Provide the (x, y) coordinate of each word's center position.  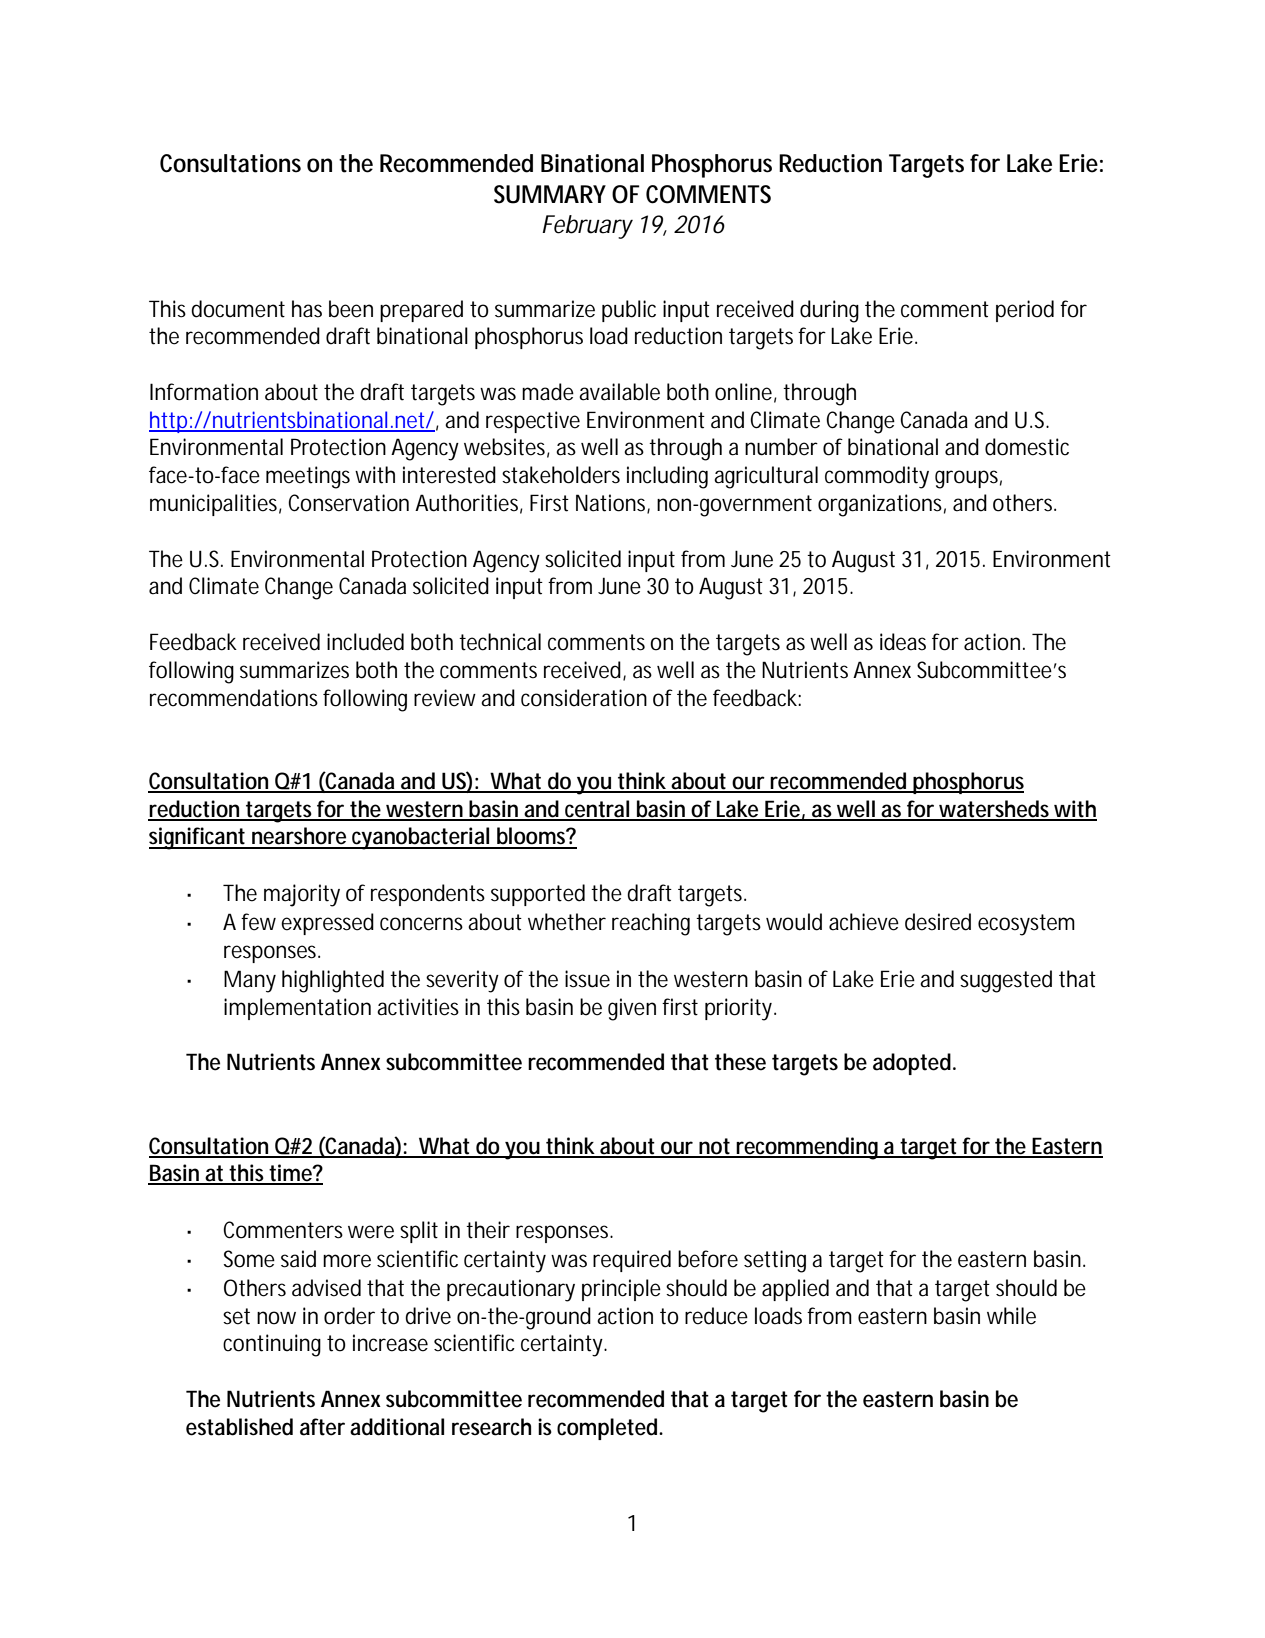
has (307, 309)
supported (538, 895)
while (1011, 1316)
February (587, 227)
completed (607, 1429)
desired (938, 922)
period (1025, 311)
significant (198, 838)
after (322, 1427)
